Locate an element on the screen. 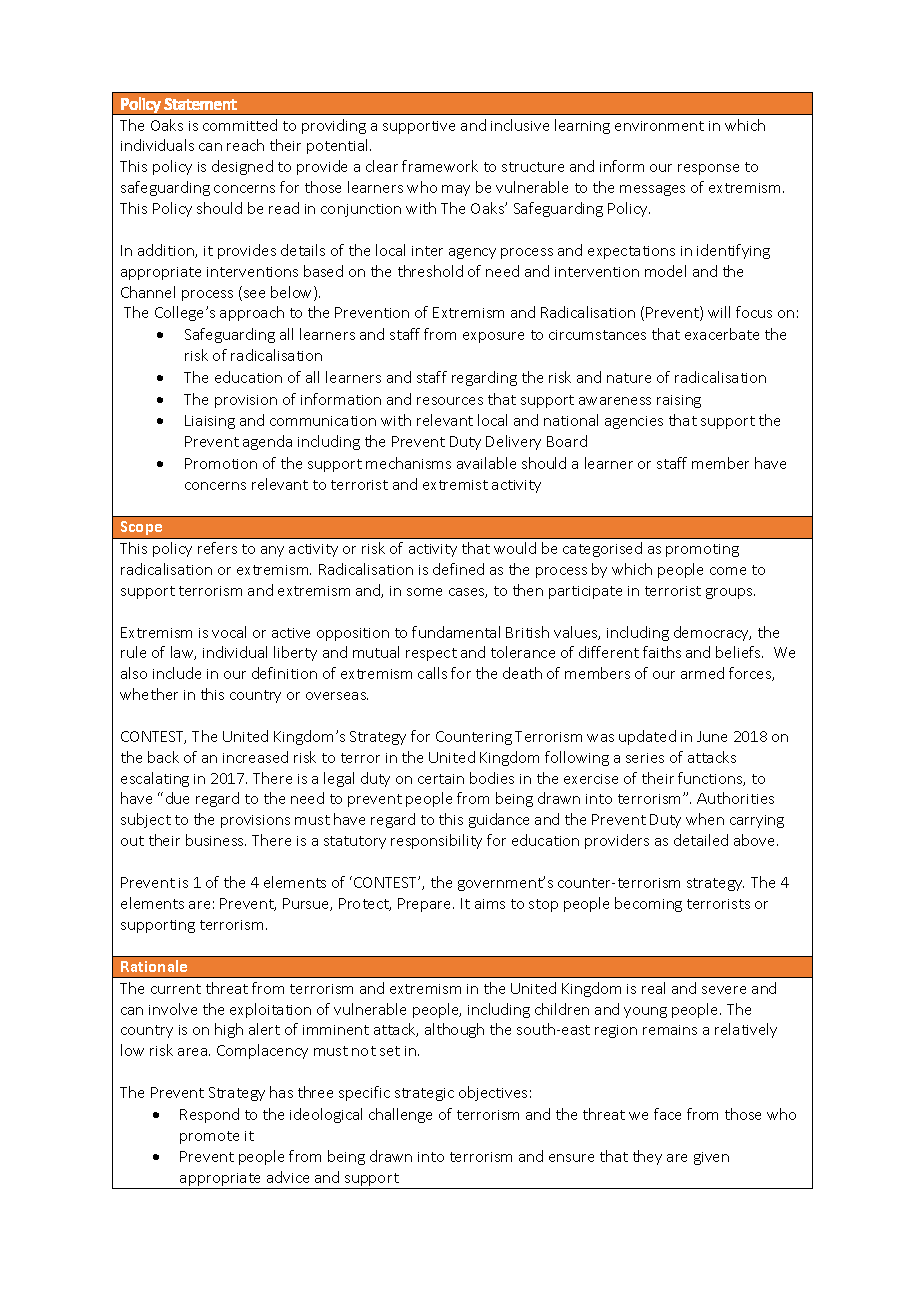 The image size is (924, 1308). faiths is located at coordinates (662, 652).
